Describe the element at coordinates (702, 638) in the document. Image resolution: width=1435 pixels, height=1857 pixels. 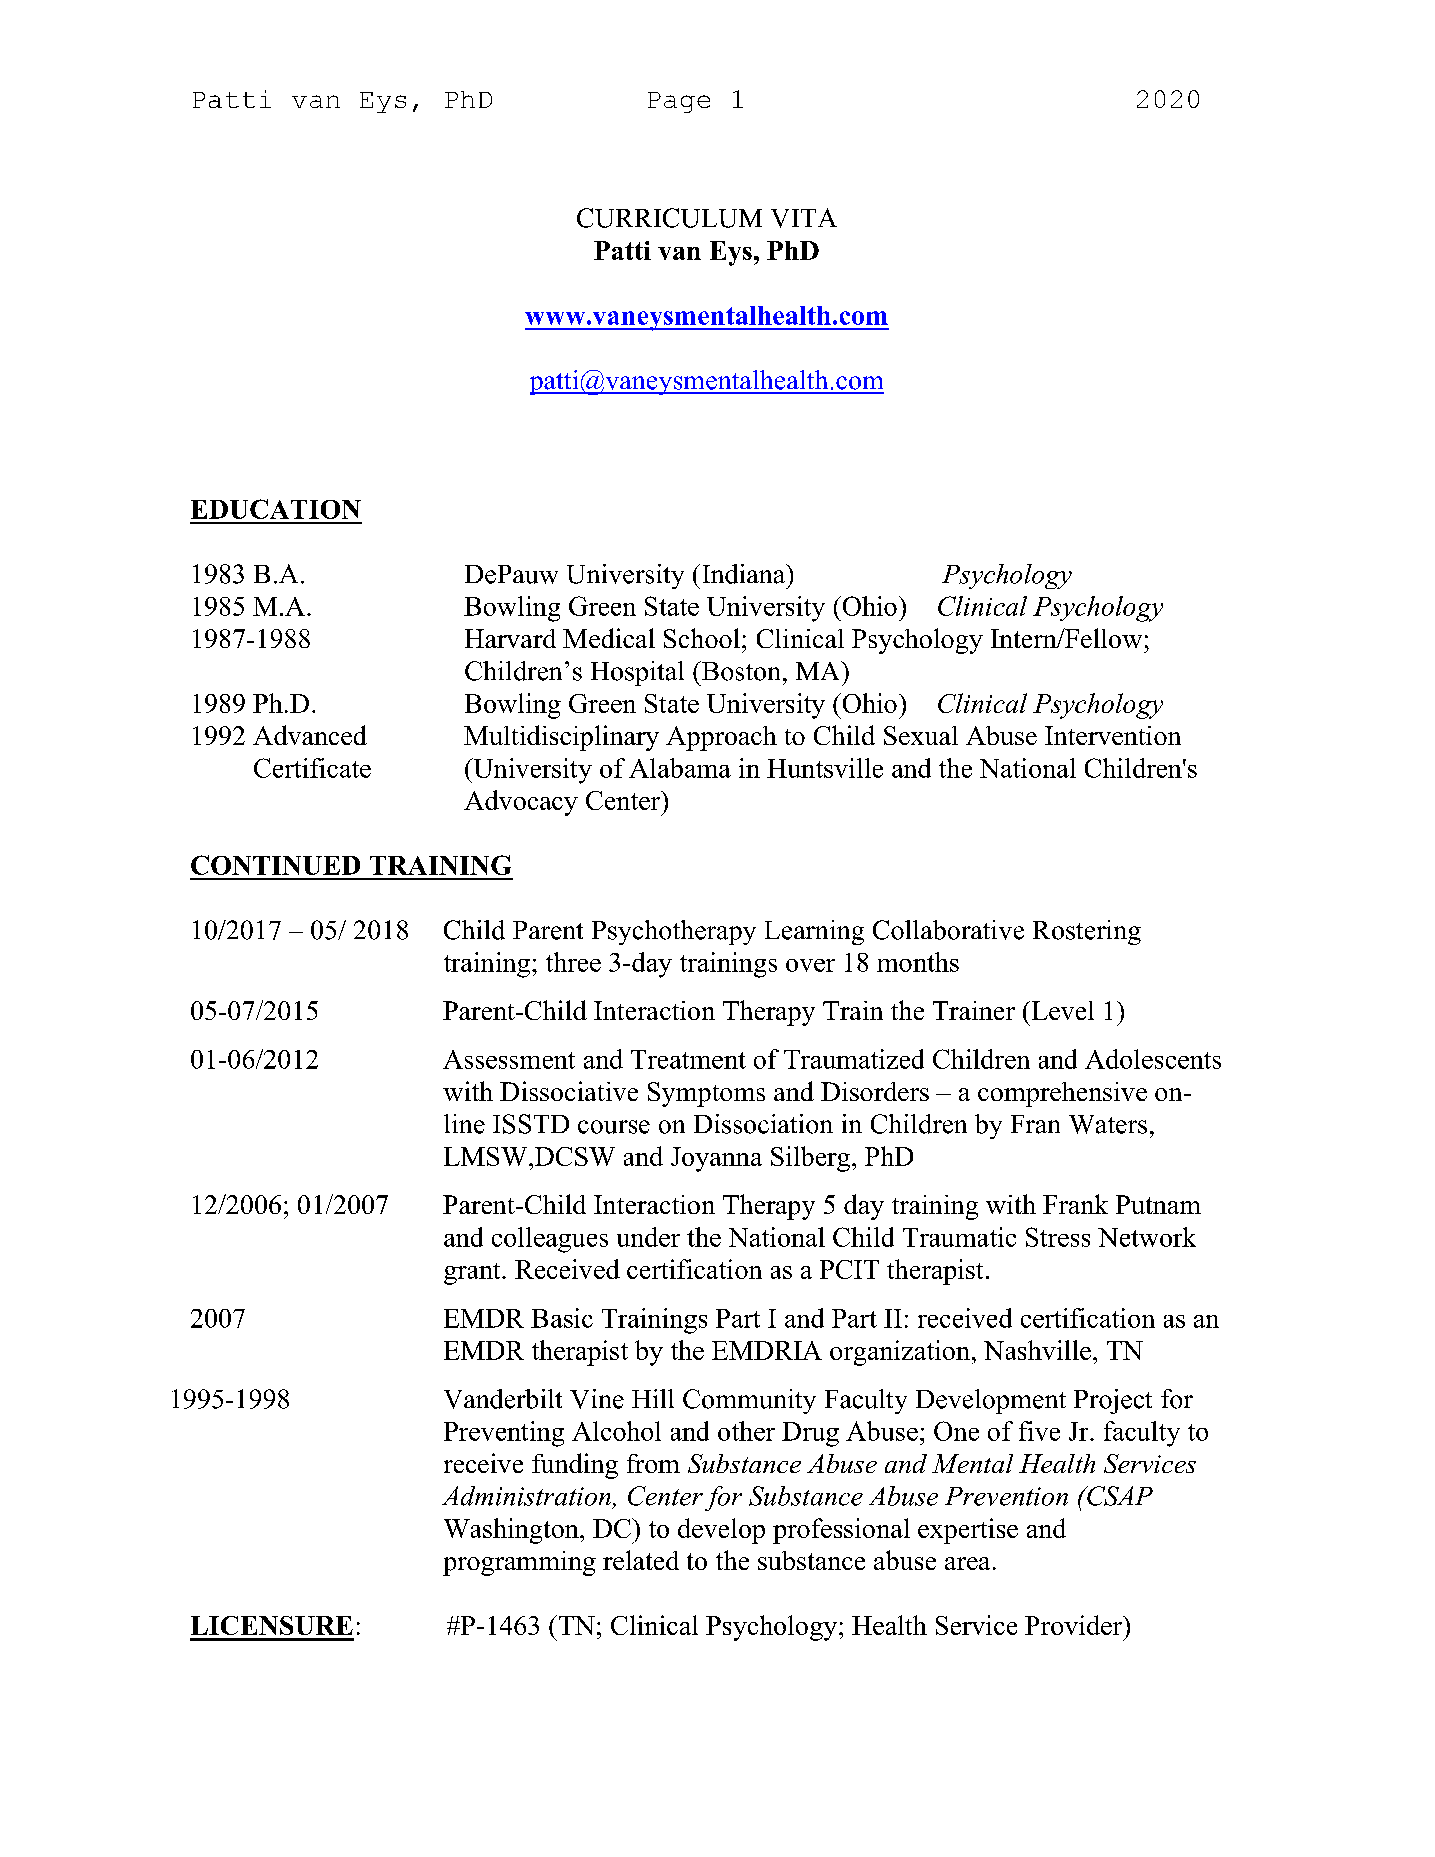
I see `School` at that location.
